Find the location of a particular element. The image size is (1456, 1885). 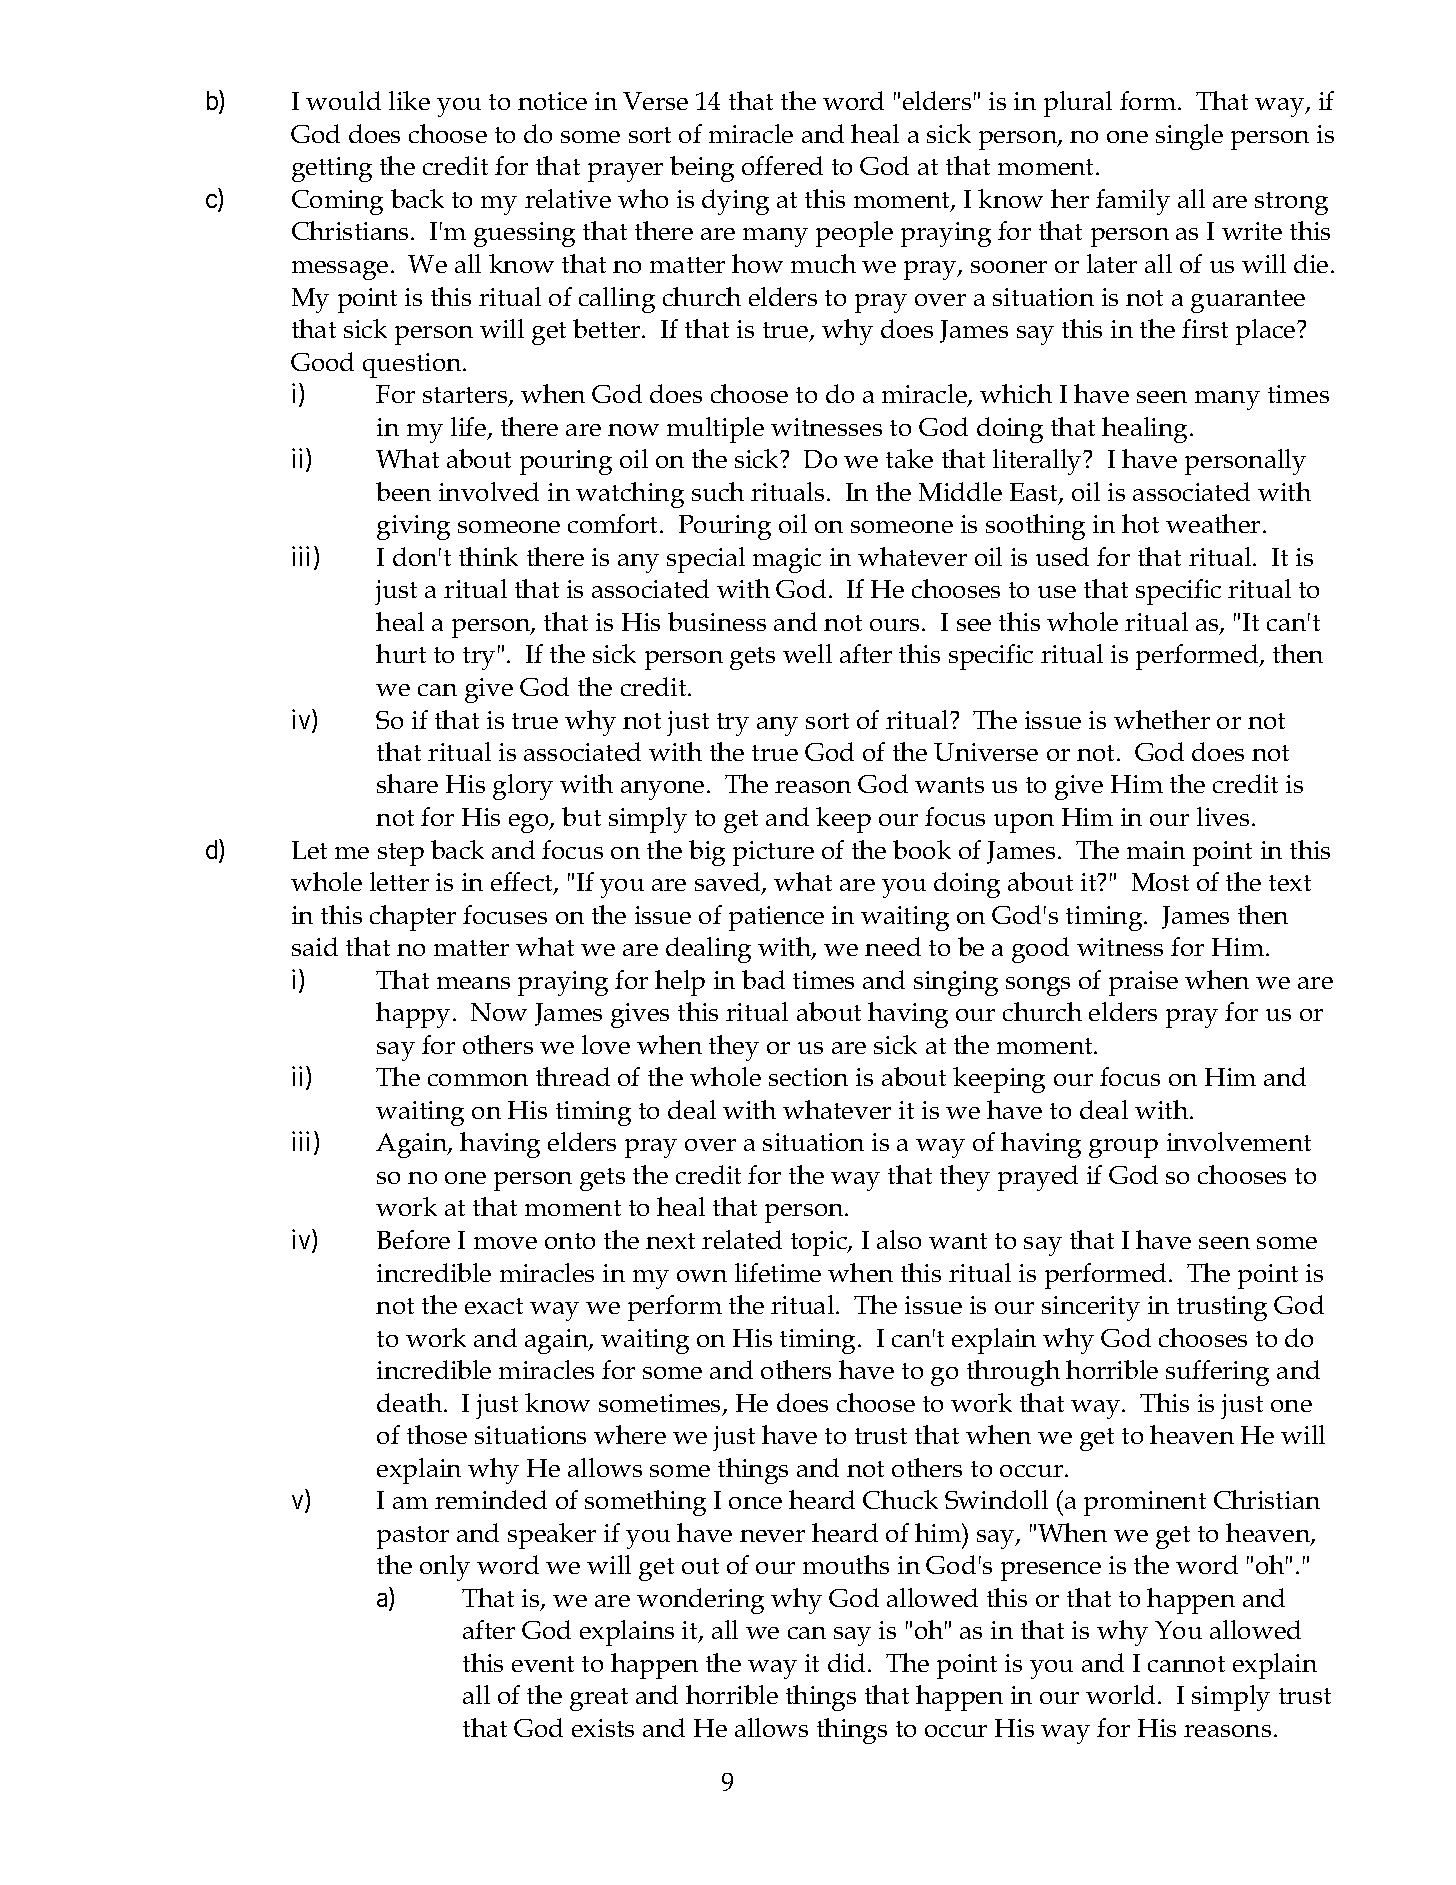

offered is located at coordinates (782, 165).
